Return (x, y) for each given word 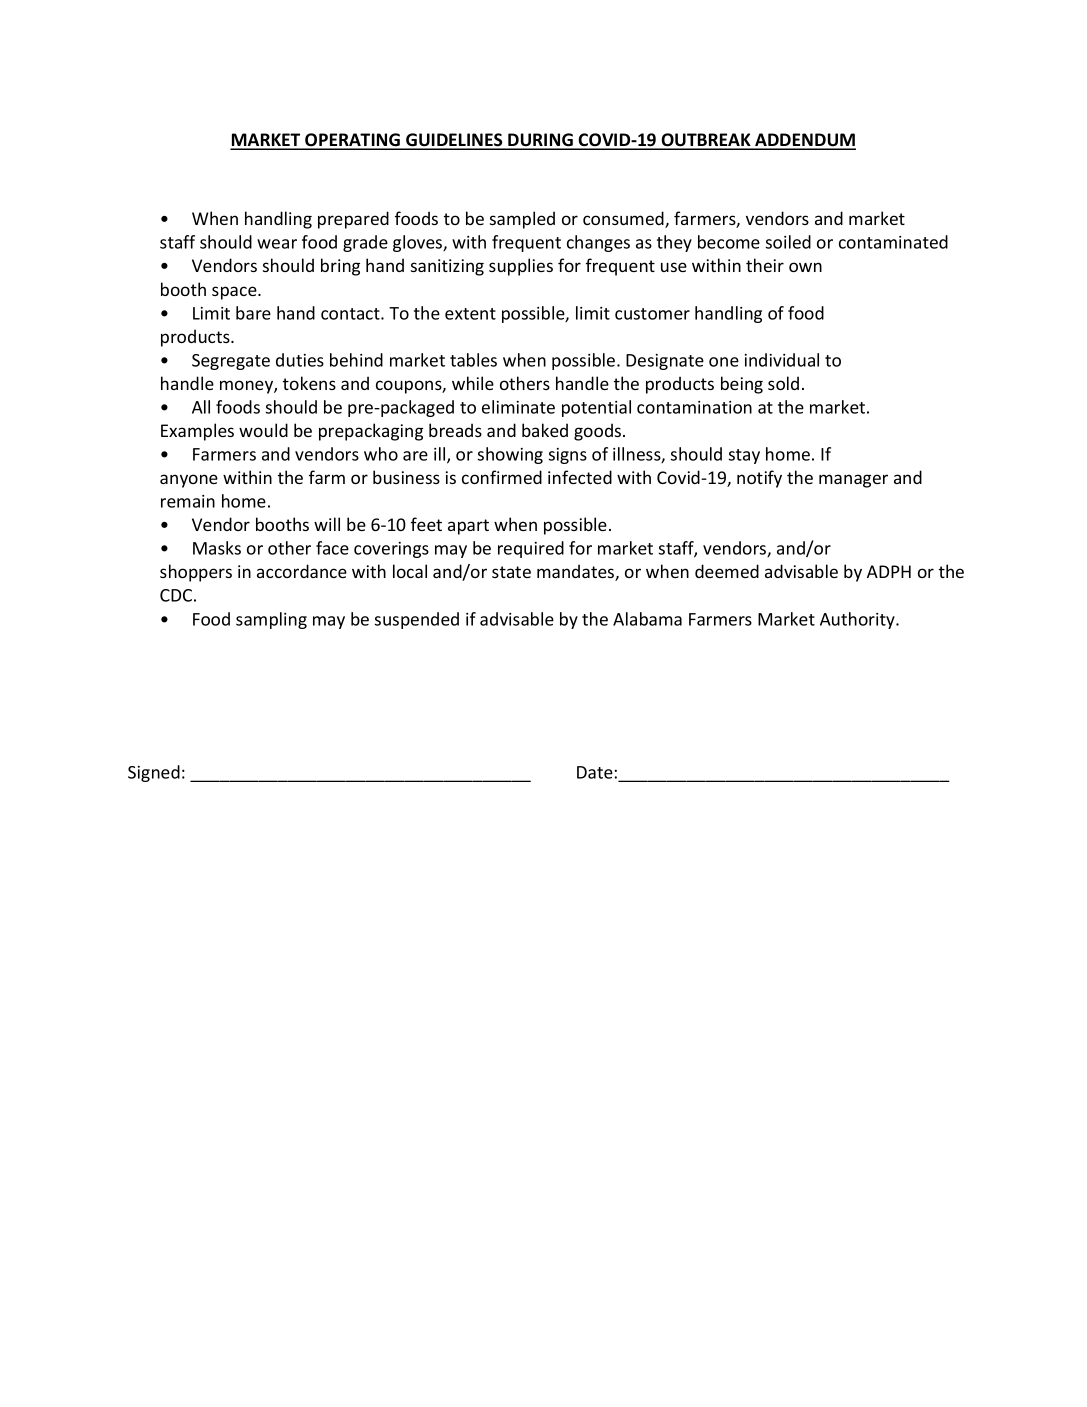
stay (744, 456)
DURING (540, 141)
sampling (271, 620)
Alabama (647, 619)
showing (510, 455)
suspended (417, 620)
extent (470, 314)
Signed (154, 773)
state (511, 572)
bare (253, 313)
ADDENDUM (804, 141)
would (263, 430)
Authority (858, 620)
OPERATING (353, 141)
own (805, 267)
